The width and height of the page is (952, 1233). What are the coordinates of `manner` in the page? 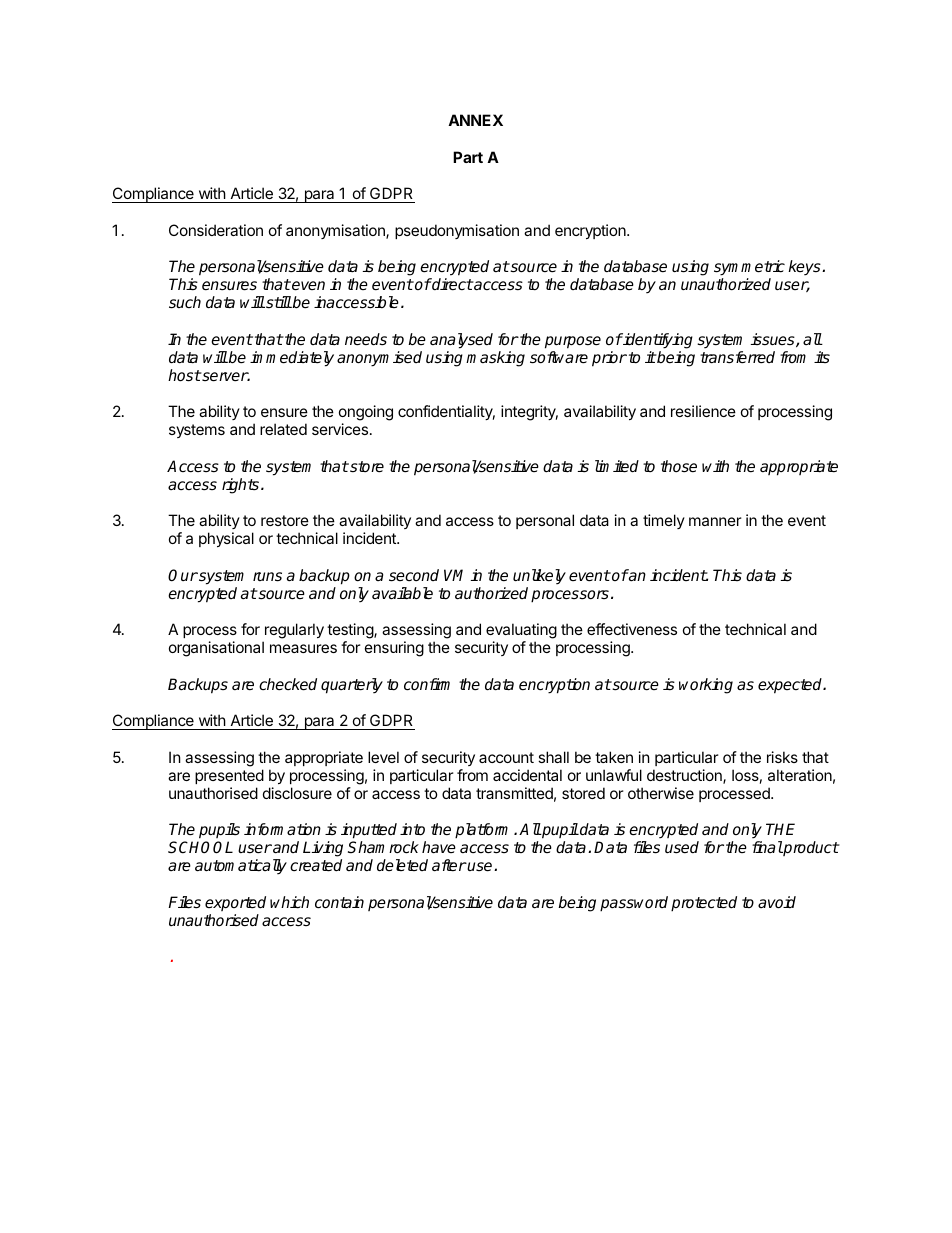 It's located at (715, 521).
